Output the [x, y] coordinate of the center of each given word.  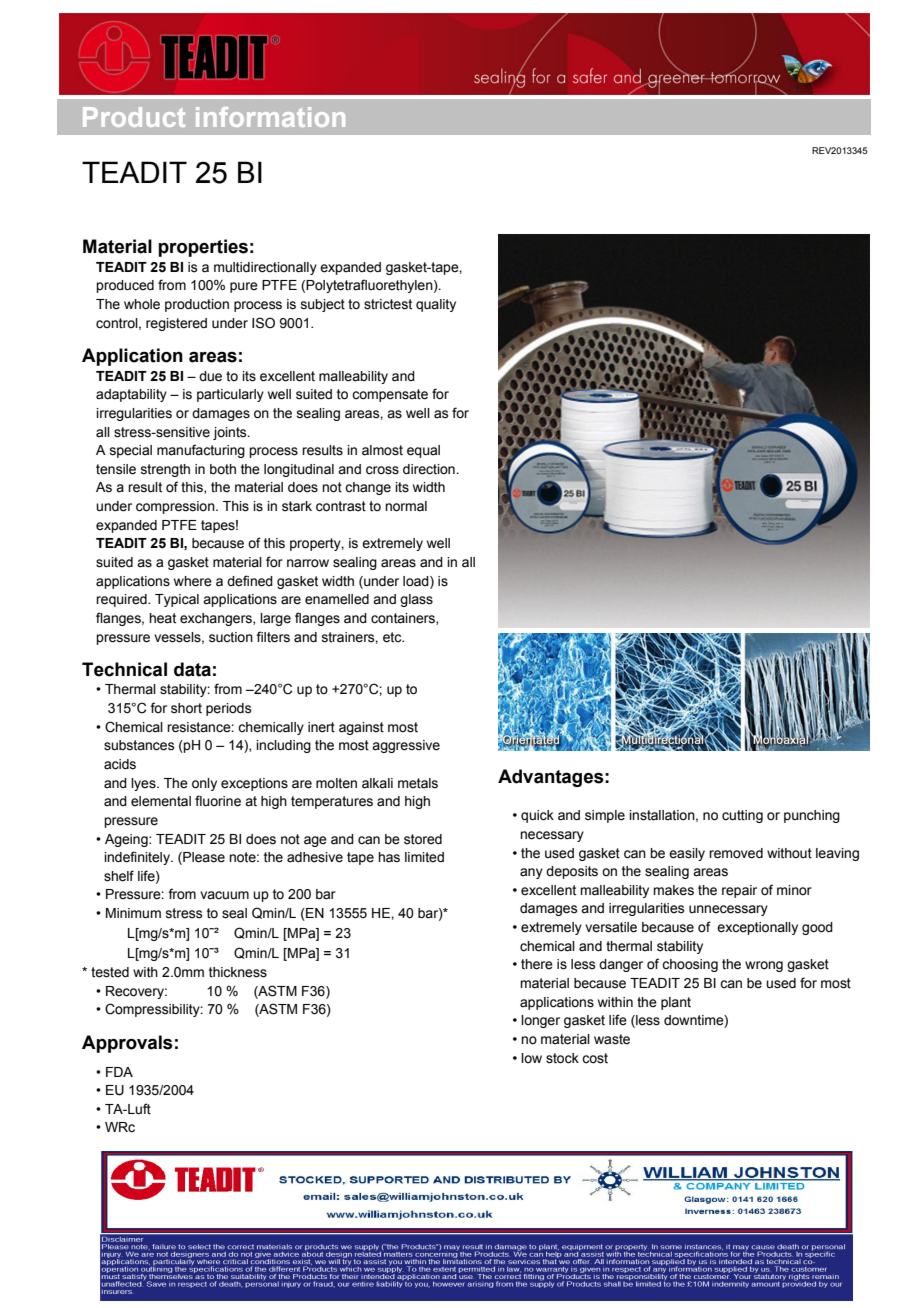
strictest [388, 304]
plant [676, 1003]
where [193, 581]
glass [416, 600]
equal [423, 451]
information [270, 117]
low [531, 1058]
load [417, 582]
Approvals [127, 1044]
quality [436, 305]
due [210, 376]
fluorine [218, 801]
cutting [742, 816]
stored [423, 839]
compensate [390, 395]
